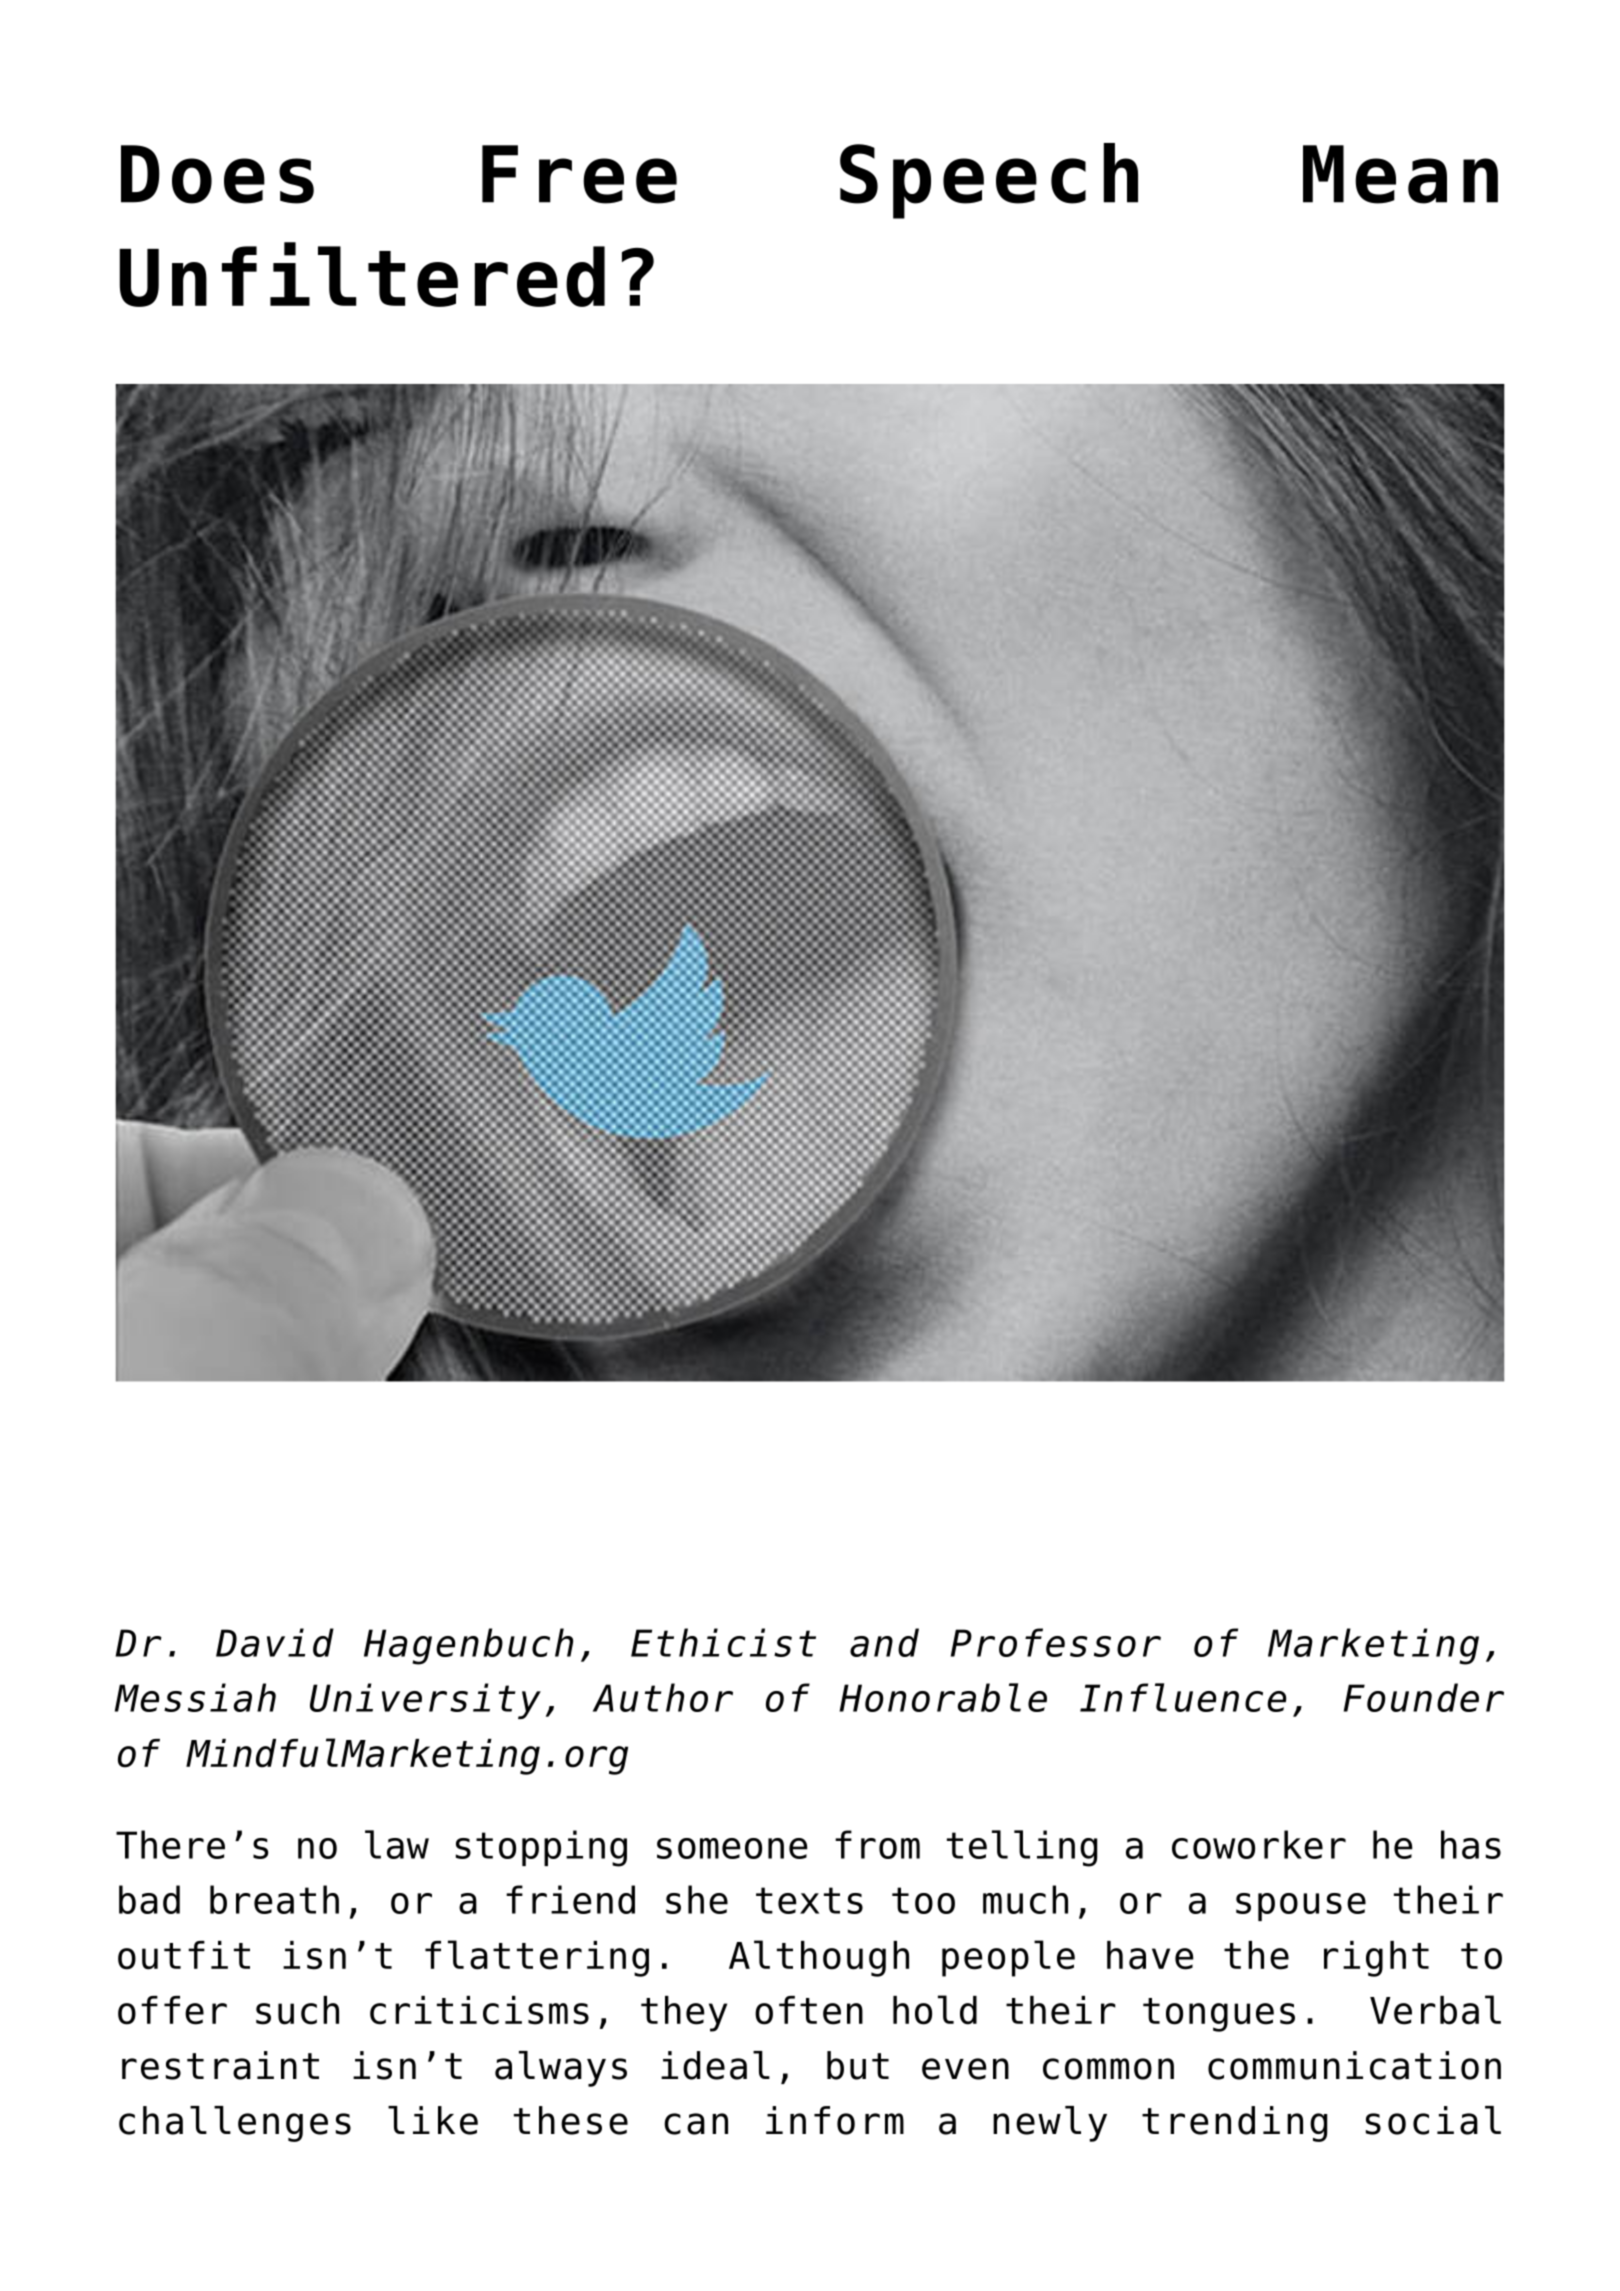  Describe the element at coordinates (362, 274) in the page. I see `Unfiltered` at that location.
